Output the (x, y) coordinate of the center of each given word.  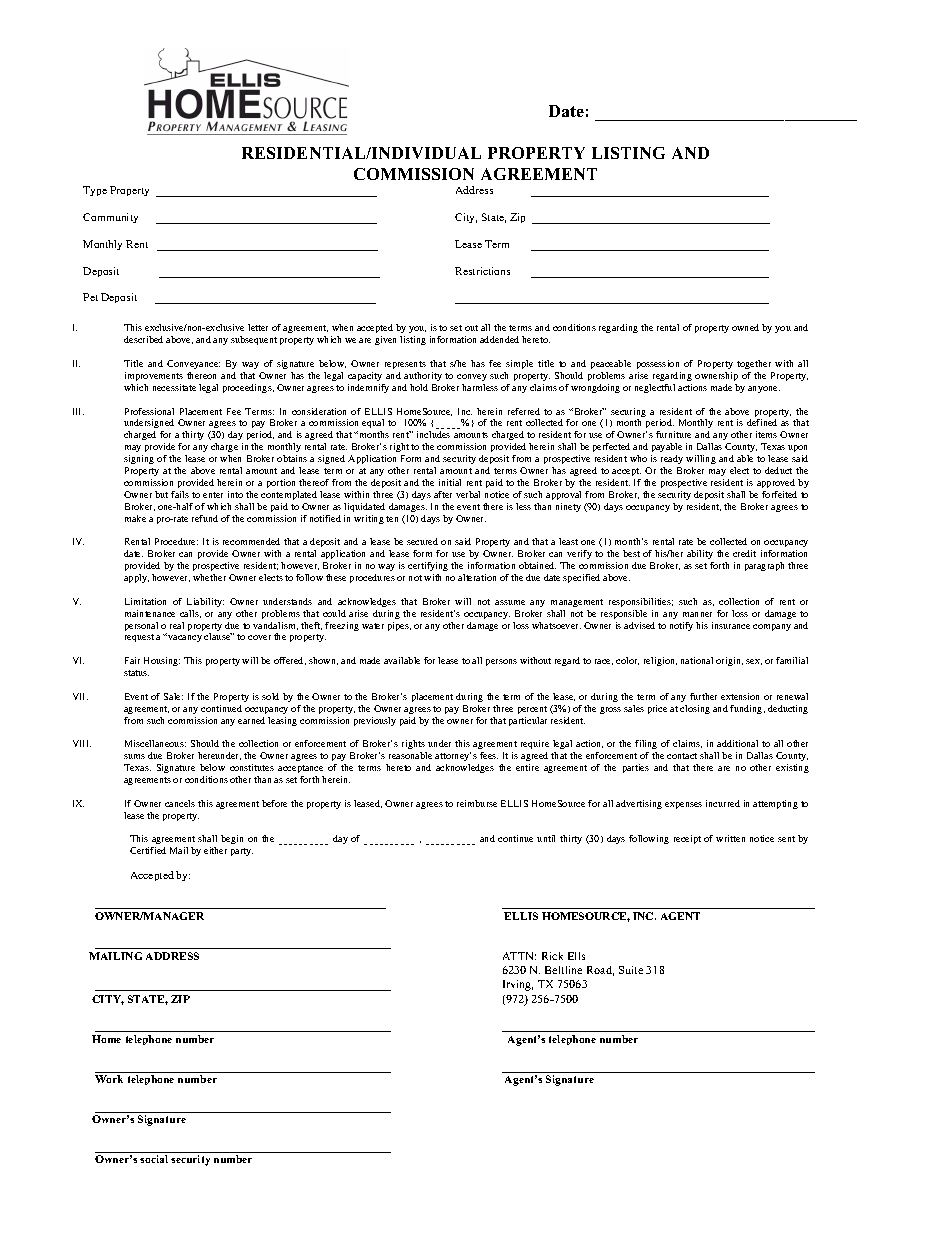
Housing (162, 661)
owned (745, 327)
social (154, 1159)
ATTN (519, 956)
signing (139, 459)
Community (110, 218)
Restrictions (482, 271)
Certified (148, 850)
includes (433, 434)
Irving (518, 985)
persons (501, 662)
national (697, 660)
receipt (687, 839)
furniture (673, 434)
